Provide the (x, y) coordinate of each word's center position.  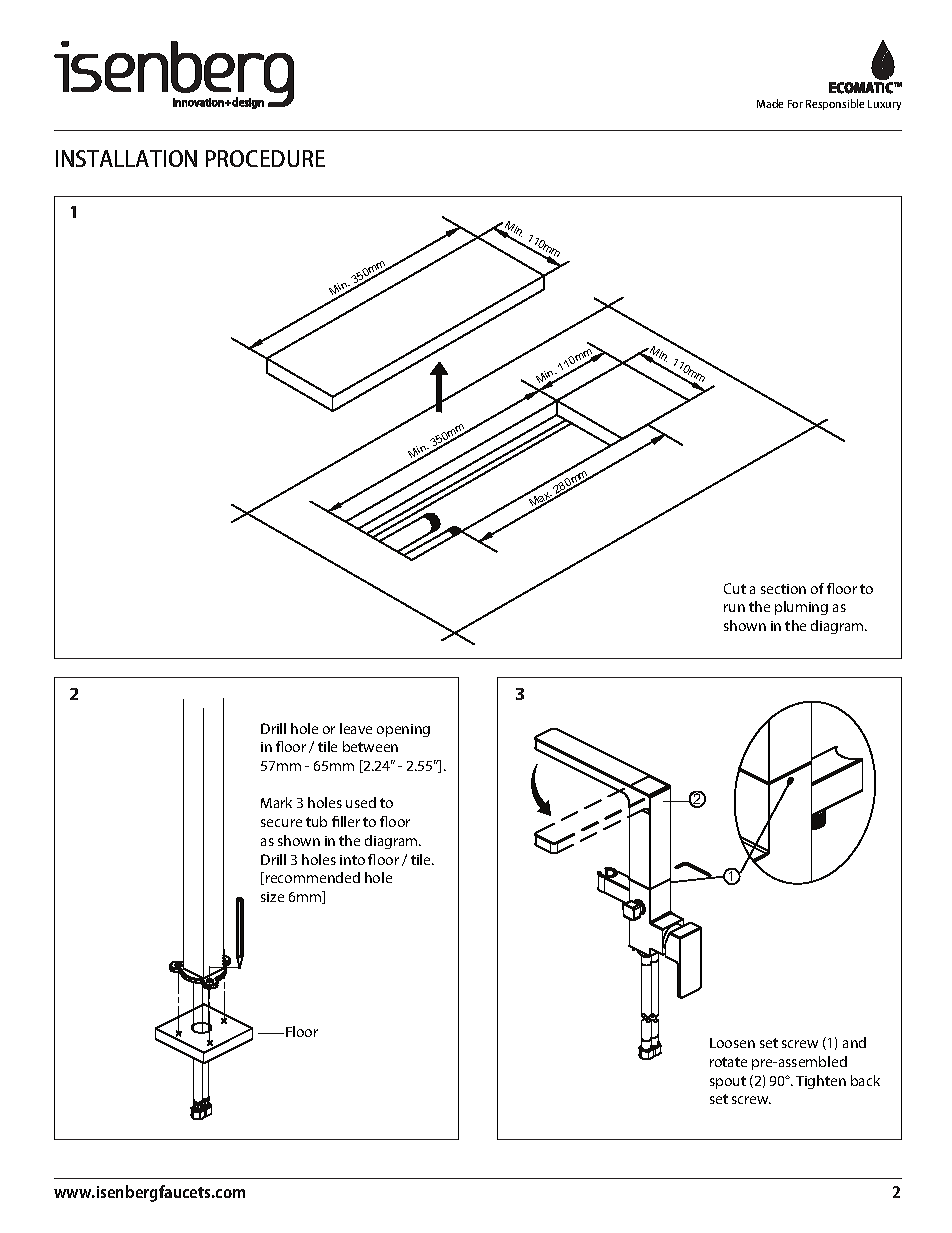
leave (356, 728)
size (272, 897)
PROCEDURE (265, 158)
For (795, 104)
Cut (735, 588)
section (783, 589)
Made (770, 103)
